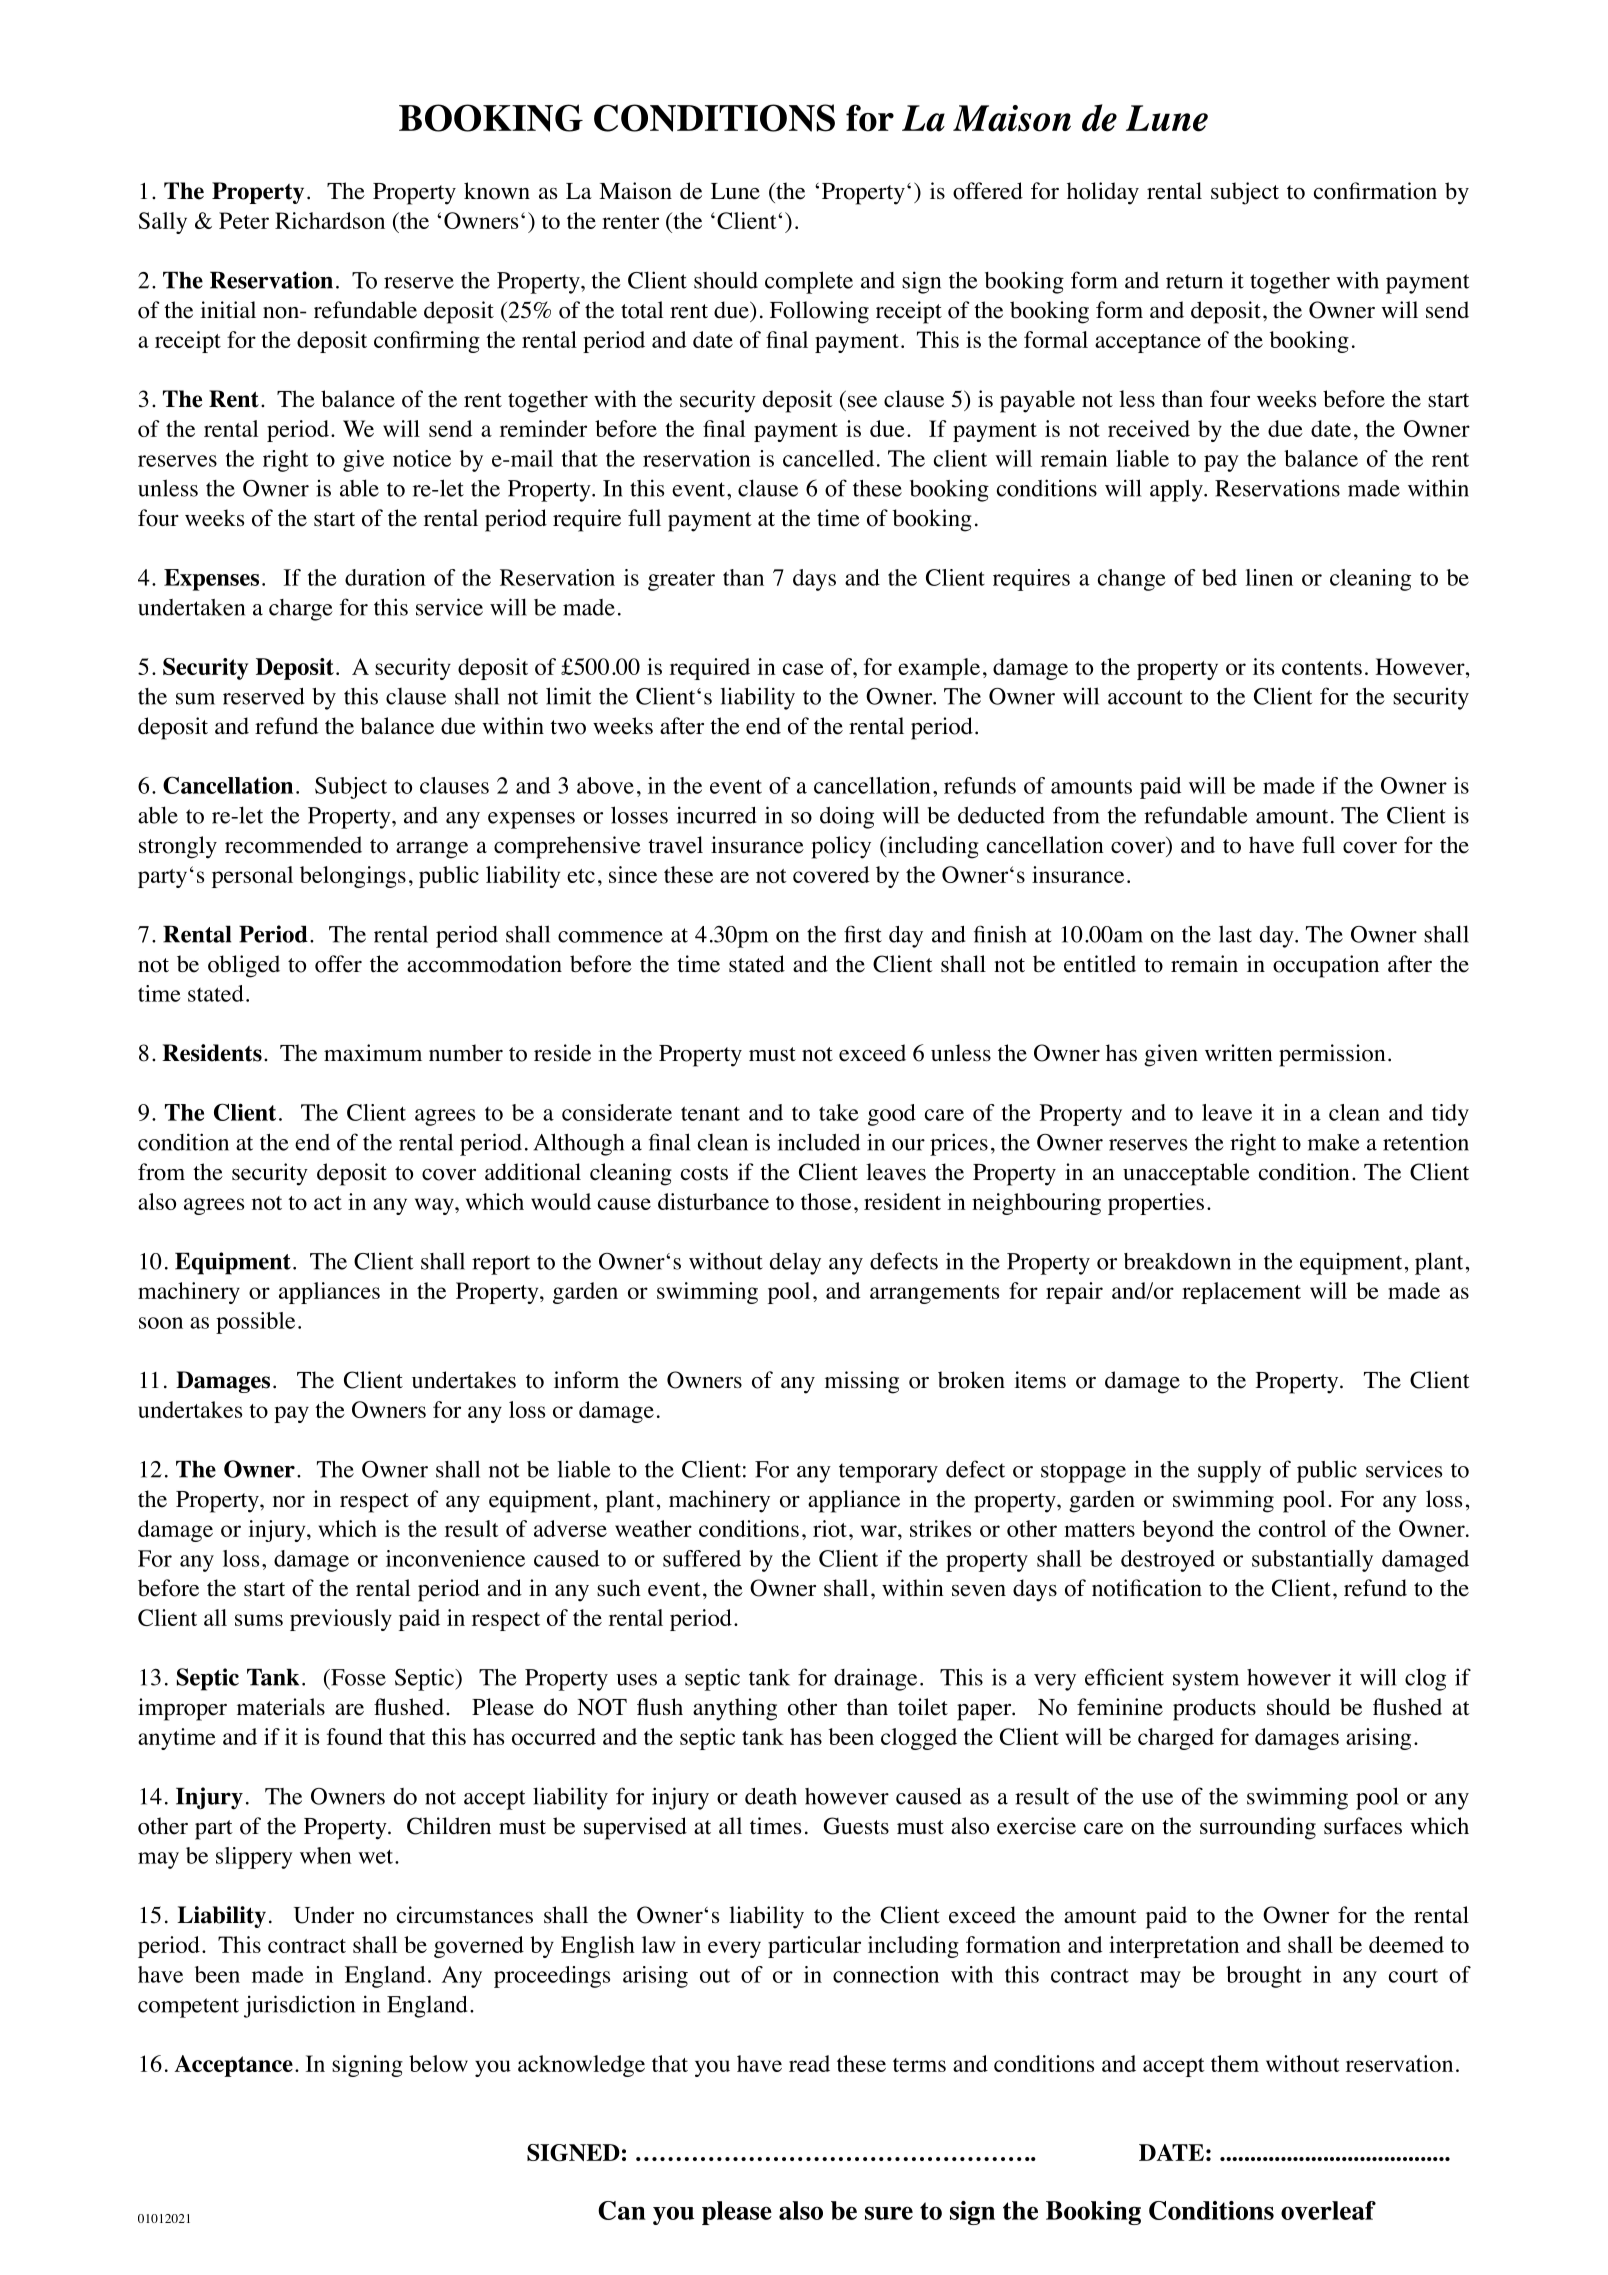 Image resolution: width=1608 pixels, height=2275 pixels. What do you see at coordinates (330, 220) in the screenshot?
I see `Richardson` at bounding box center [330, 220].
